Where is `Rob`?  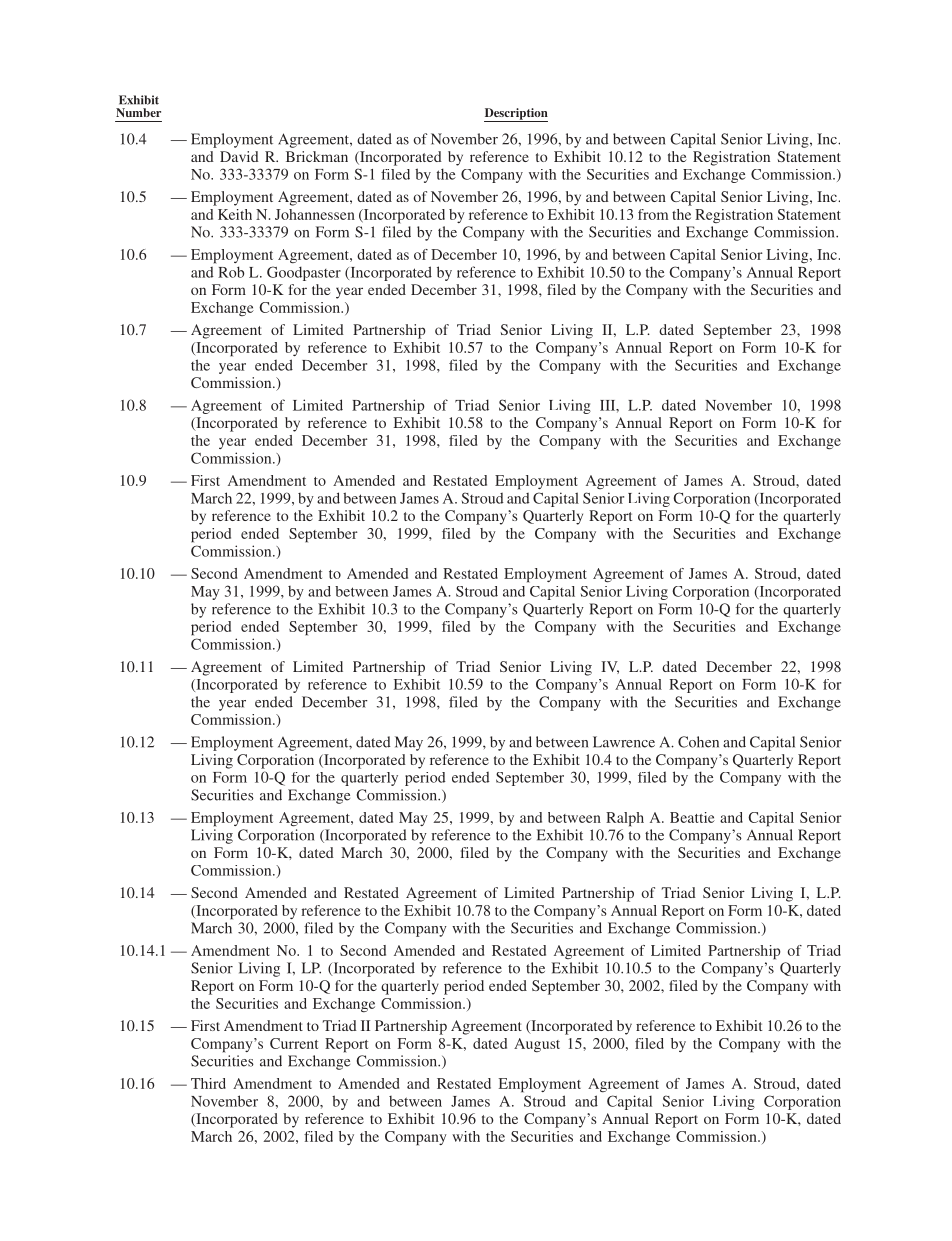 Rob is located at coordinates (231, 272).
